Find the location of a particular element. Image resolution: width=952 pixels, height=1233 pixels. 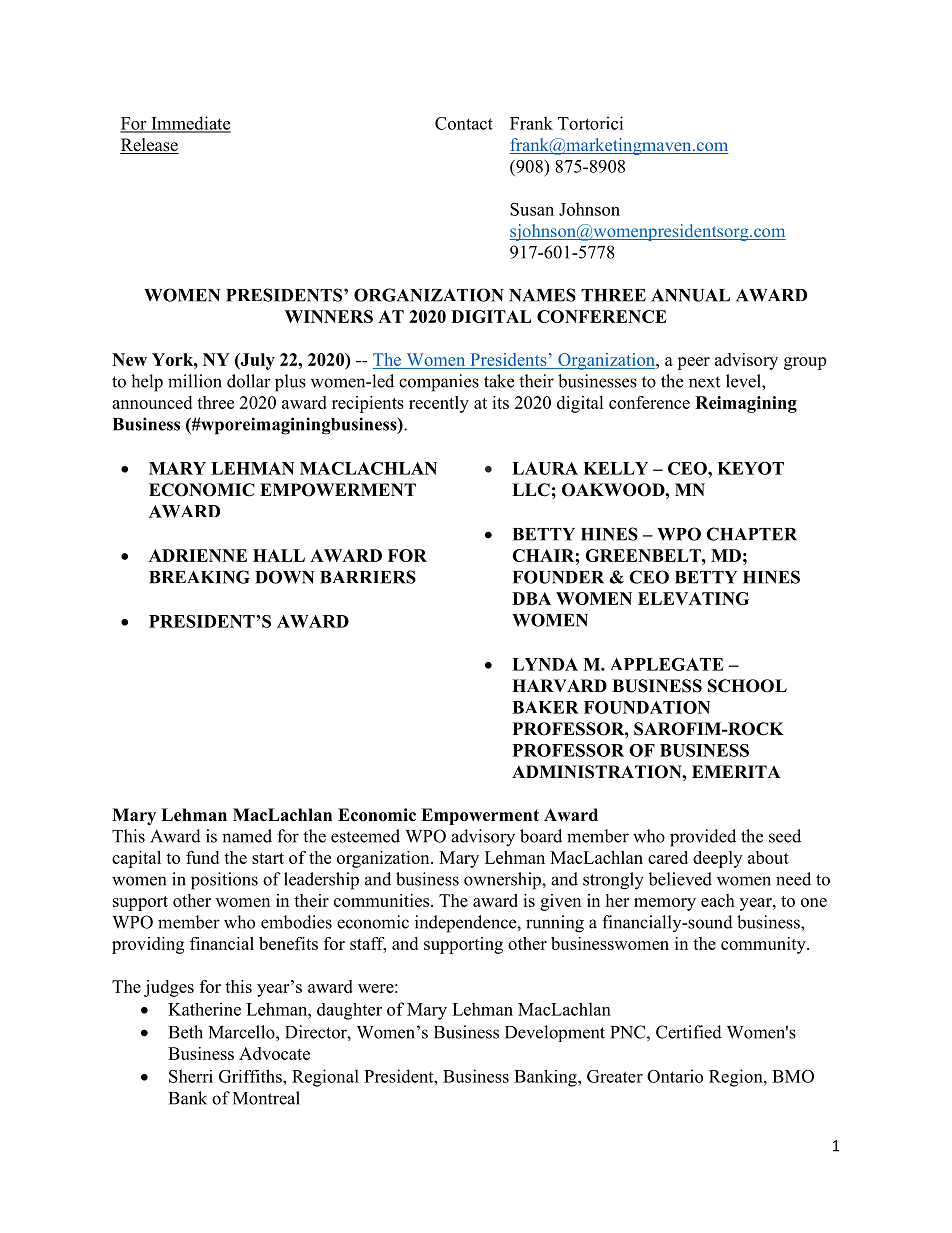

Immediate is located at coordinates (190, 124).
